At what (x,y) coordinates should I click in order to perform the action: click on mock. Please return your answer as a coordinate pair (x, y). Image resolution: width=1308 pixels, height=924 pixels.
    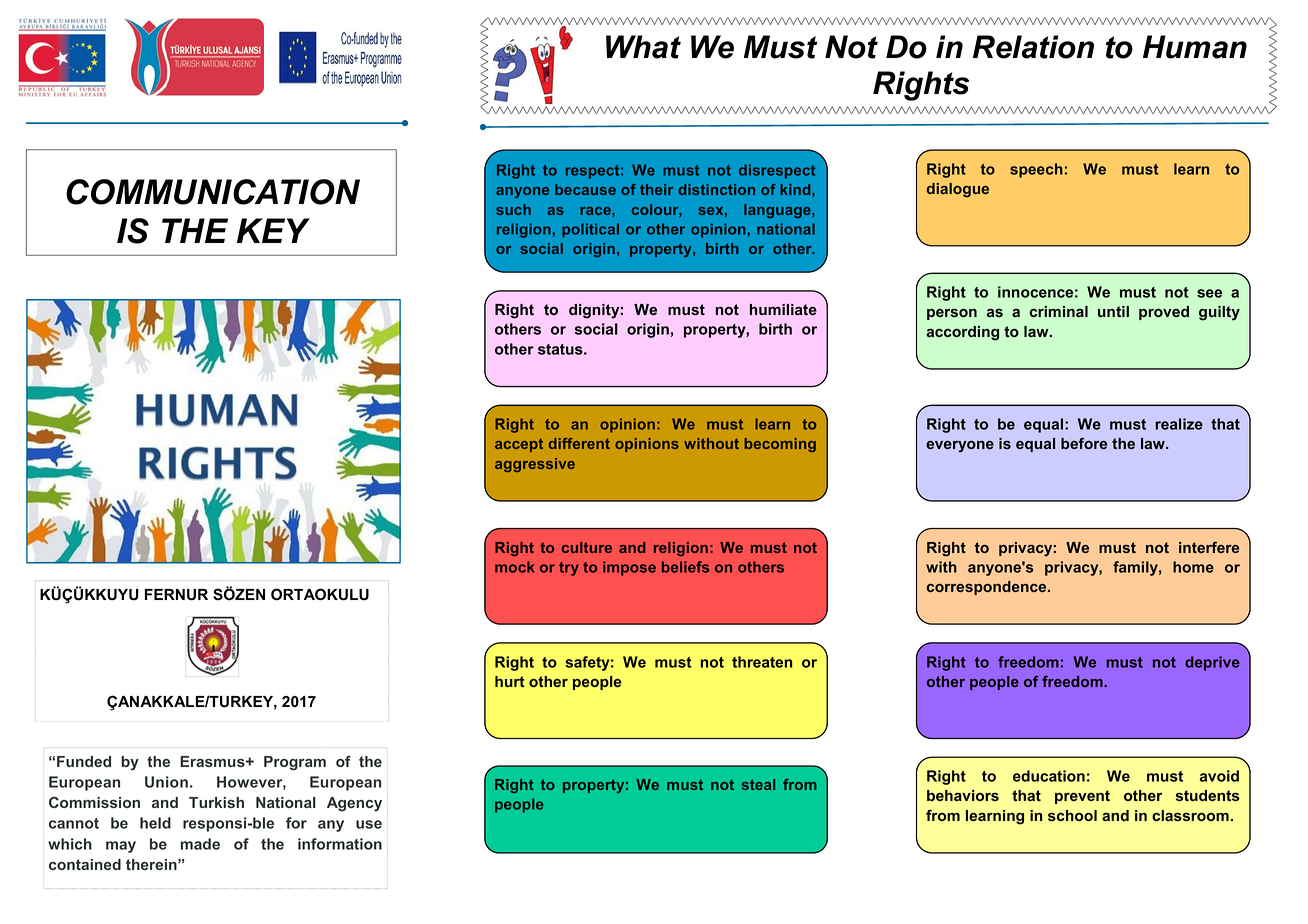
    Looking at the image, I should click on (514, 567).
